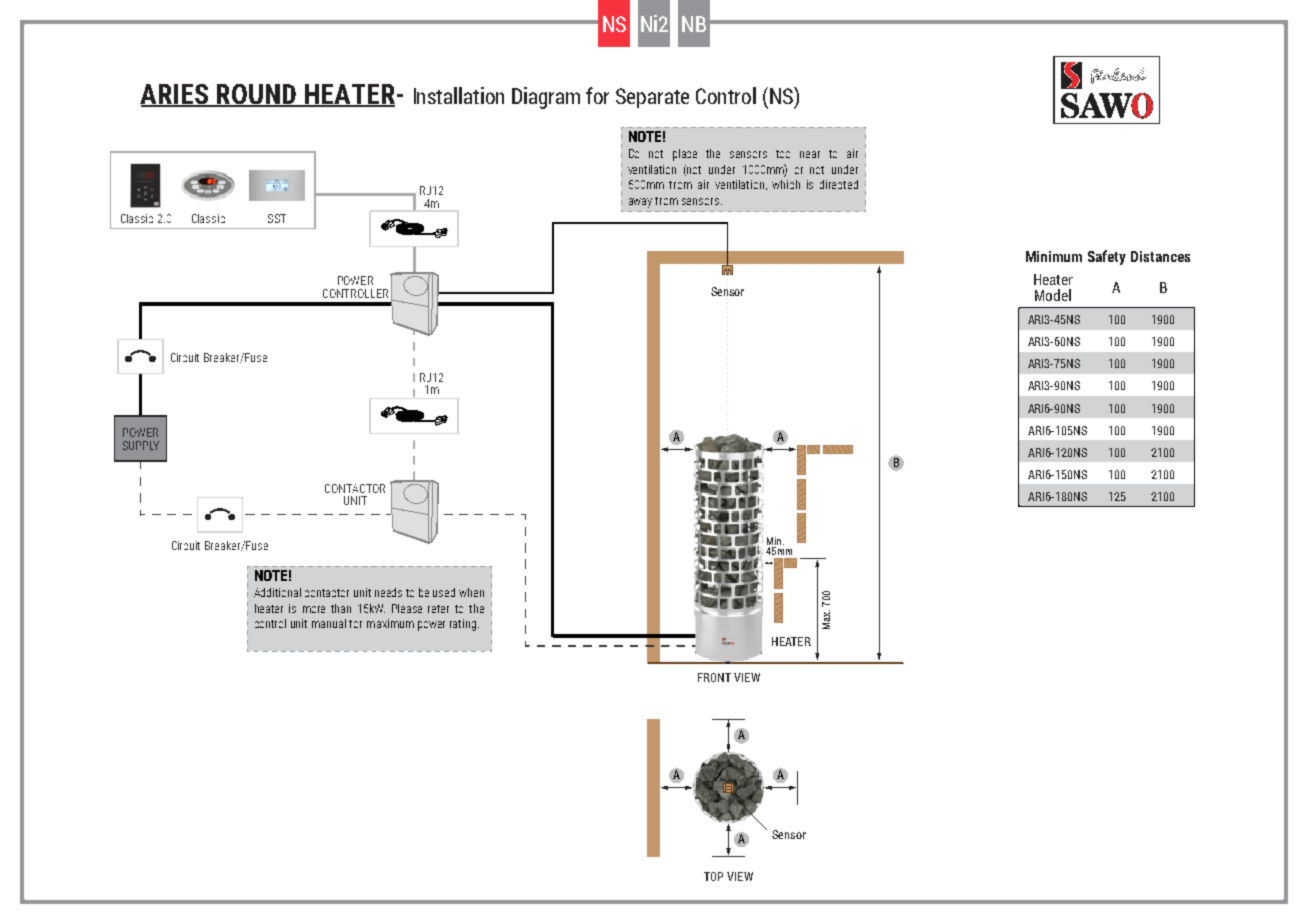 This screenshot has height=924, width=1308. I want to click on Separate, so click(652, 98).
